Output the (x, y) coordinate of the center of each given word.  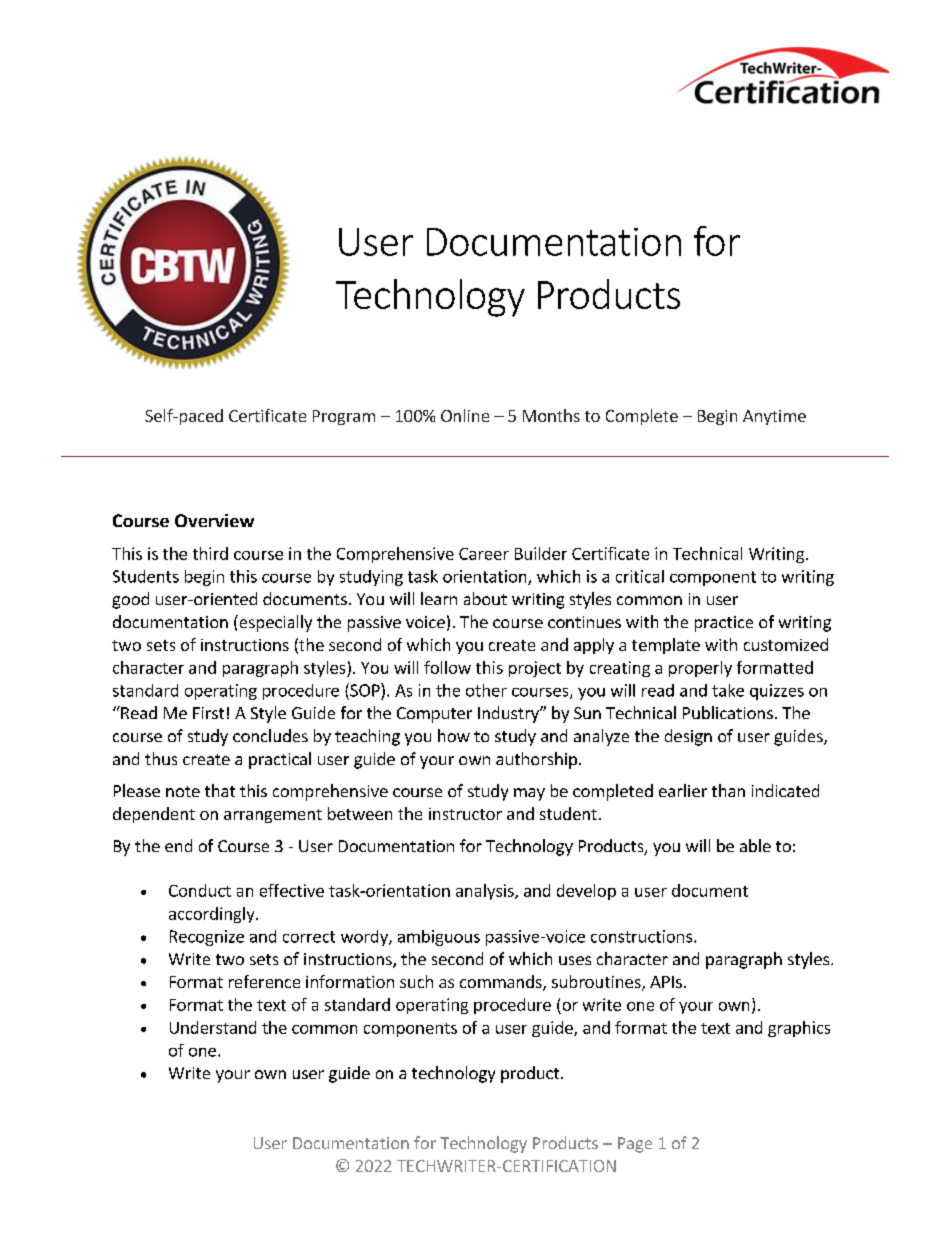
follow (447, 667)
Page (635, 1145)
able (755, 845)
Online (465, 415)
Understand (213, 1027)
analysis (486, 892)
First (208, 713)
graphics (799, 1029)
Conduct (200, 890)
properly (700, 669)
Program (344, 417)
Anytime (774, 417)
